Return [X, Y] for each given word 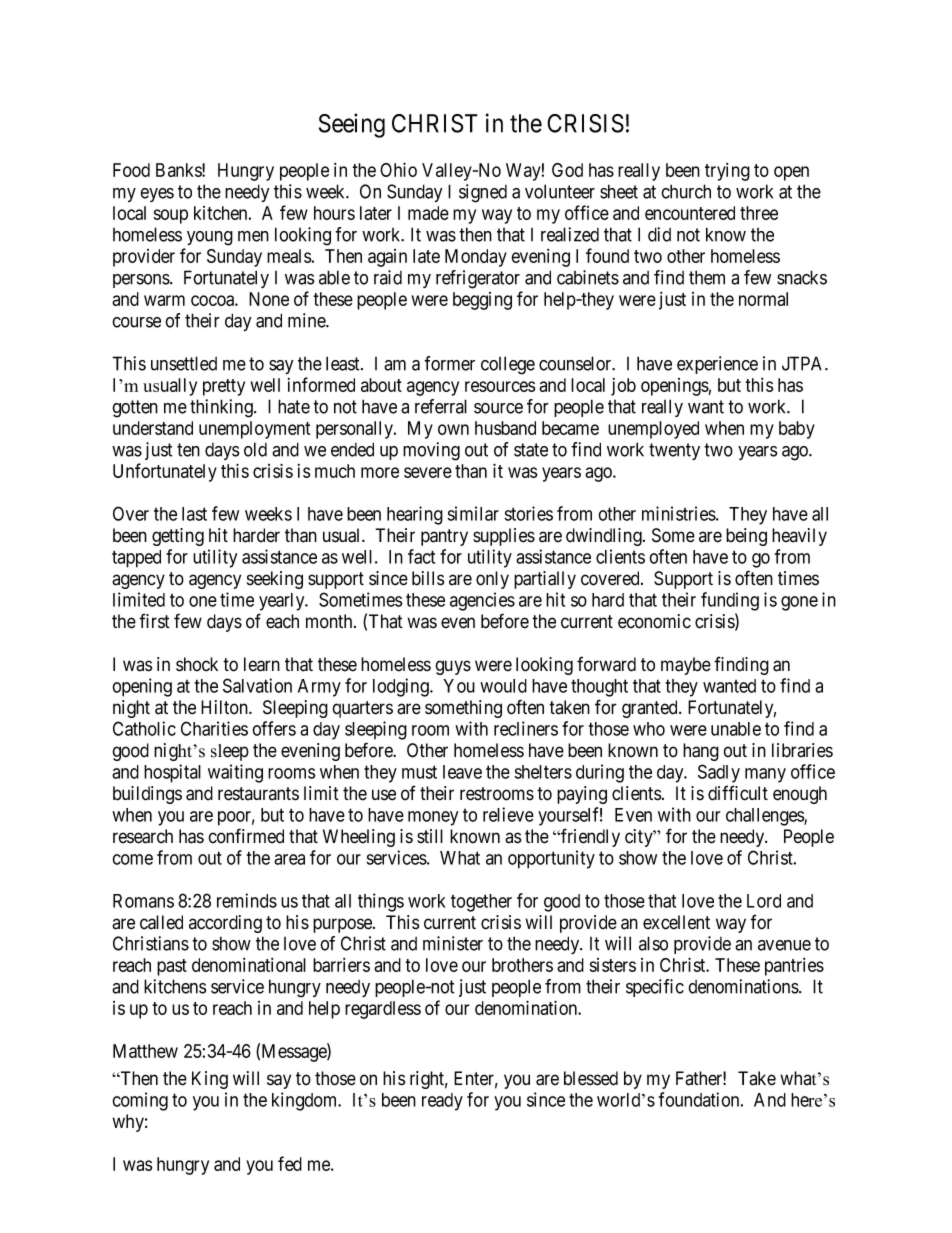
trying [727, 172]
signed [483, 193]
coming [140, 1101]
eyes [157, 195]
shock [197, 664]
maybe [686, 666]
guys [453, 667]
